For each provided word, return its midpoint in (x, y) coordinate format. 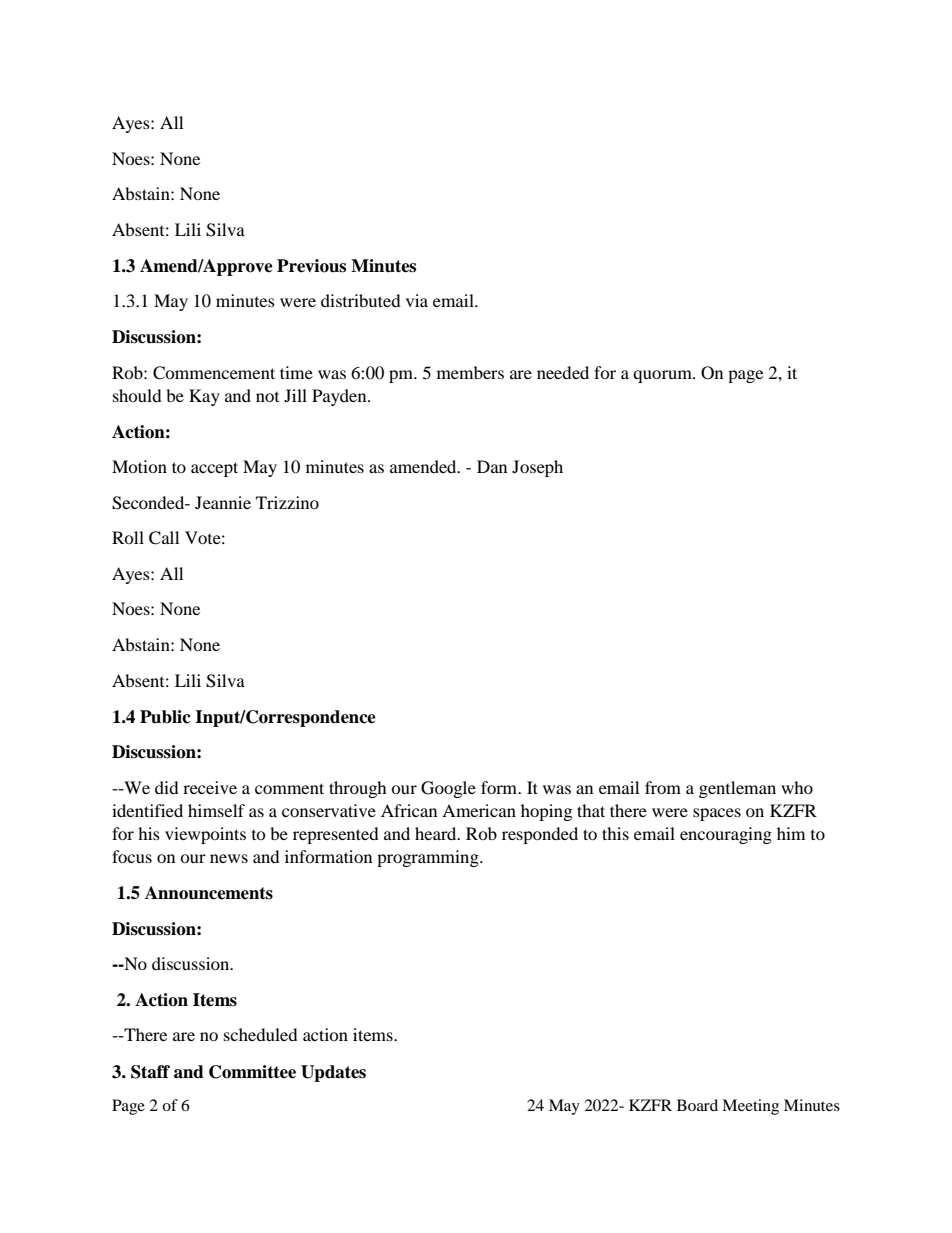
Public (165, 717)
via (417, 300)
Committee (252, 1072)
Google (448, 789)
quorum (663, 376)
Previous (311, 266)
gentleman (737, 789)
